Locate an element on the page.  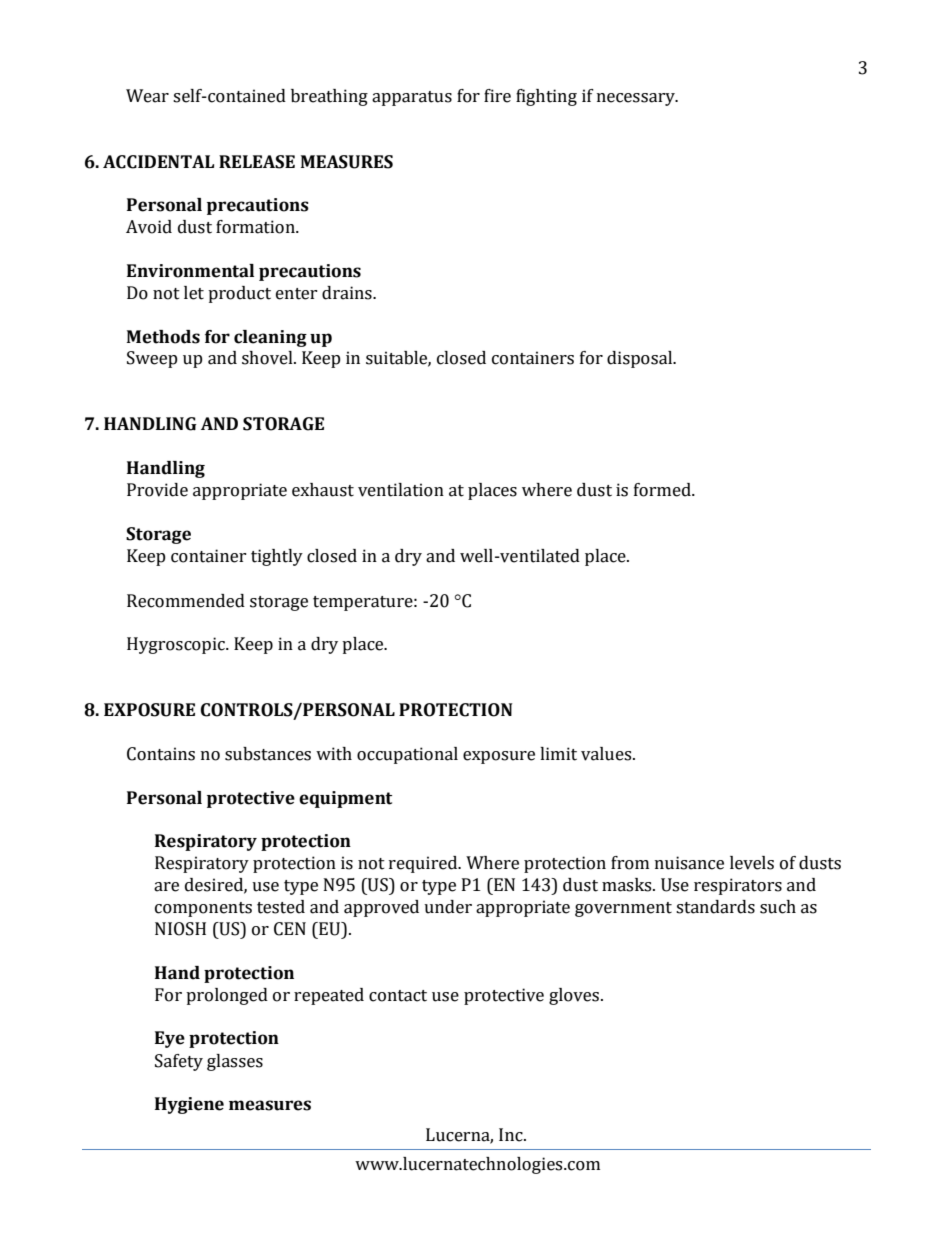
components is located at coordinates (203, 909).
